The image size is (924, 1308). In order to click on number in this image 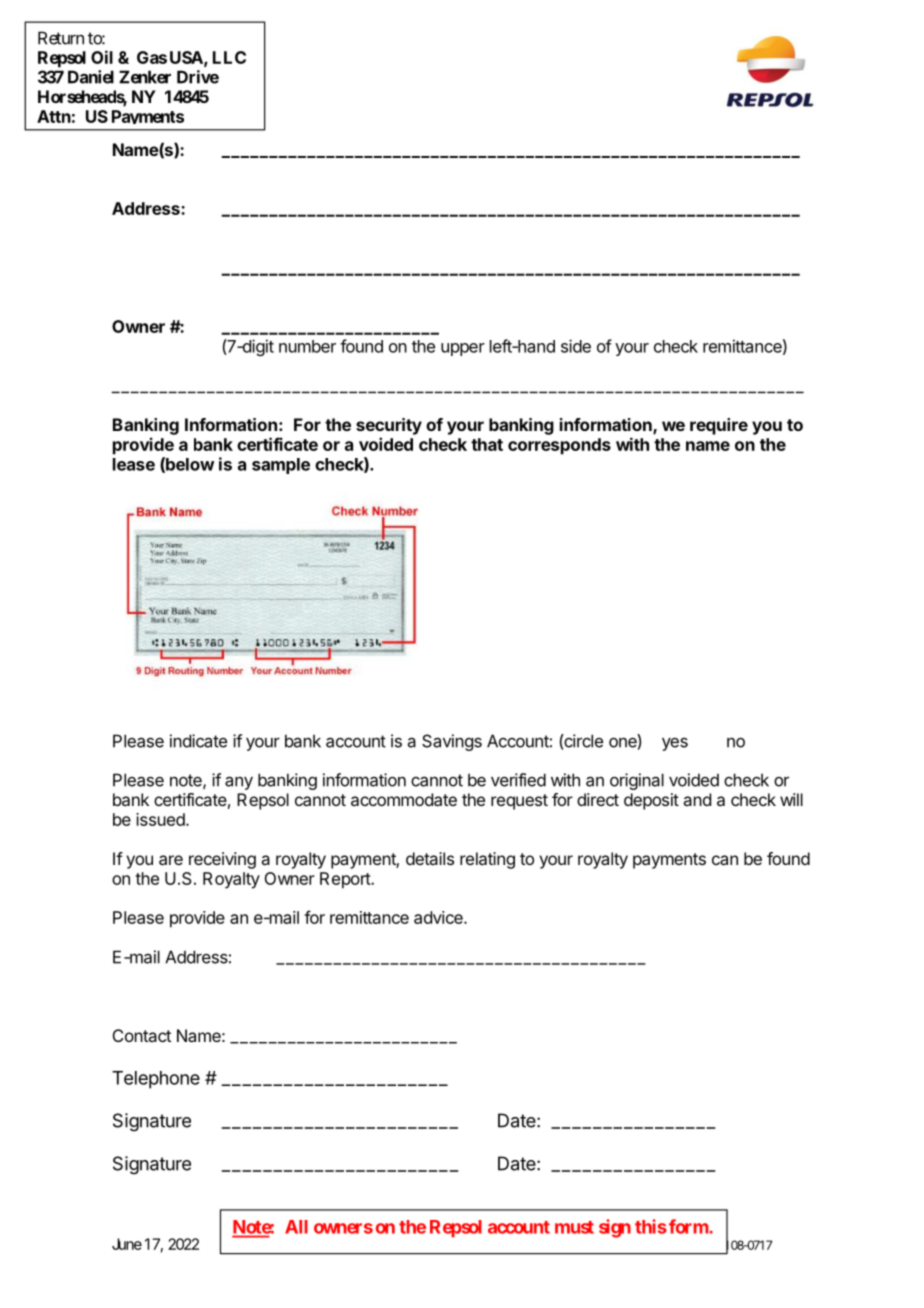, I will do `click(307, 346)`.
